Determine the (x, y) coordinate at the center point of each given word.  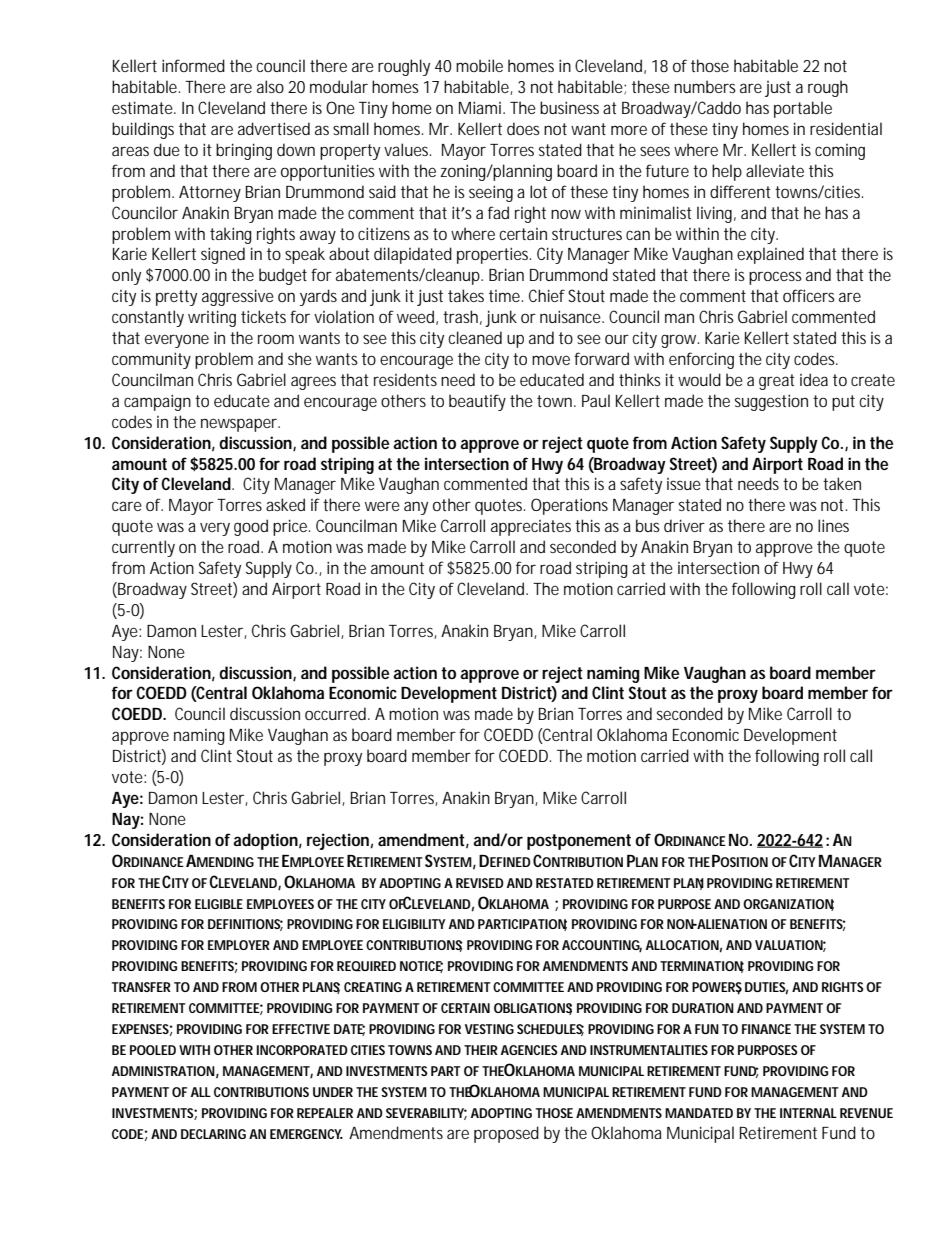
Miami (481, 107)
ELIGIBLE (219, 904)
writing (212, 318)
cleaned (475, 337)
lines (833, 525)
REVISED (480, 883)
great (777, 382)
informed (193, 65)
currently (143, 548)
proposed (506, 1134)
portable (803, 109)
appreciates (531, 528)
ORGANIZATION (788, 905)
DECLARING (213, 1134)
